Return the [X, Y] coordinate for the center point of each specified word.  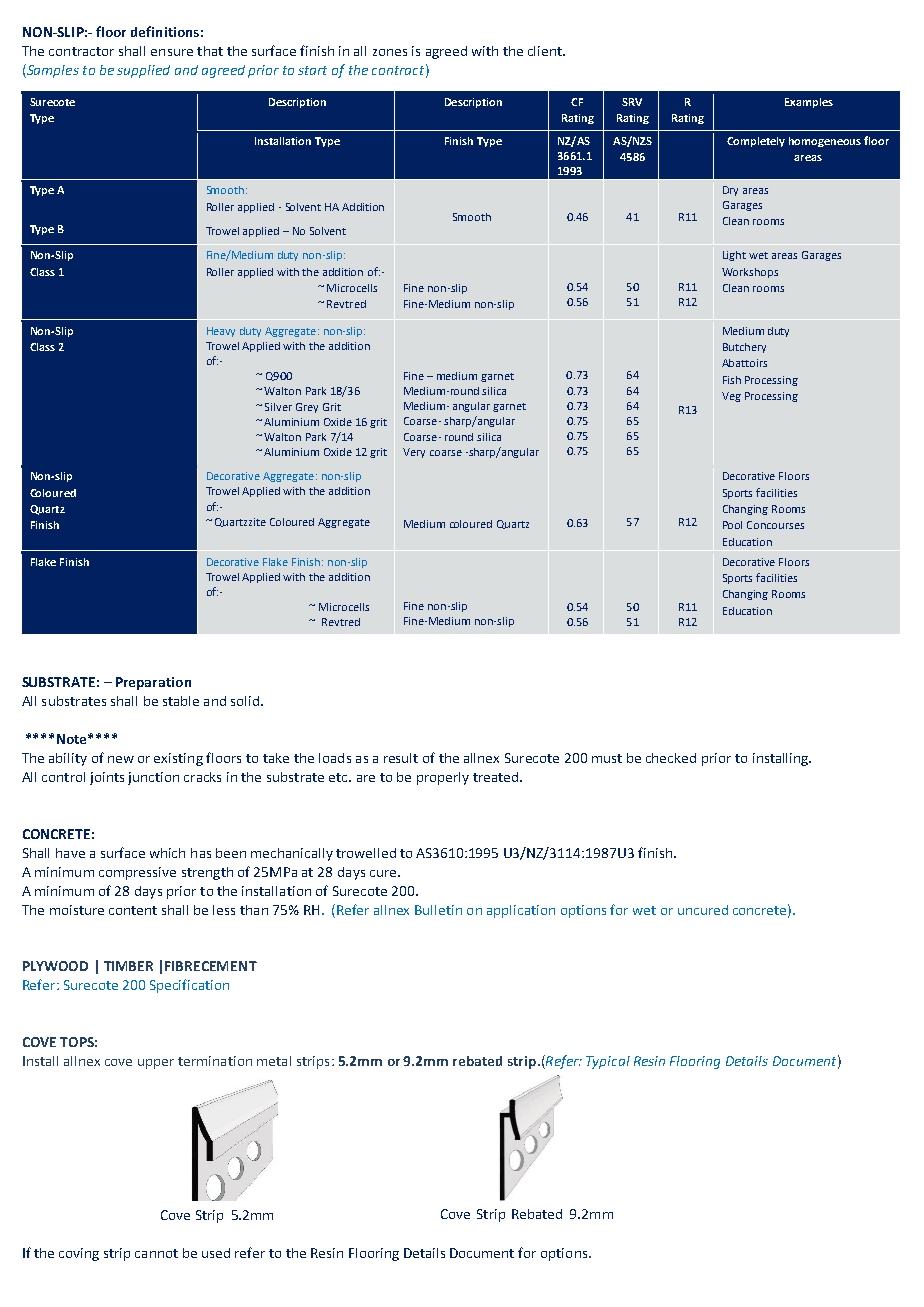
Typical [608, 1062]
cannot [156, 1253]
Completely [756, 142]
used [216, 1253]
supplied [143, 71]
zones [390, 52]
